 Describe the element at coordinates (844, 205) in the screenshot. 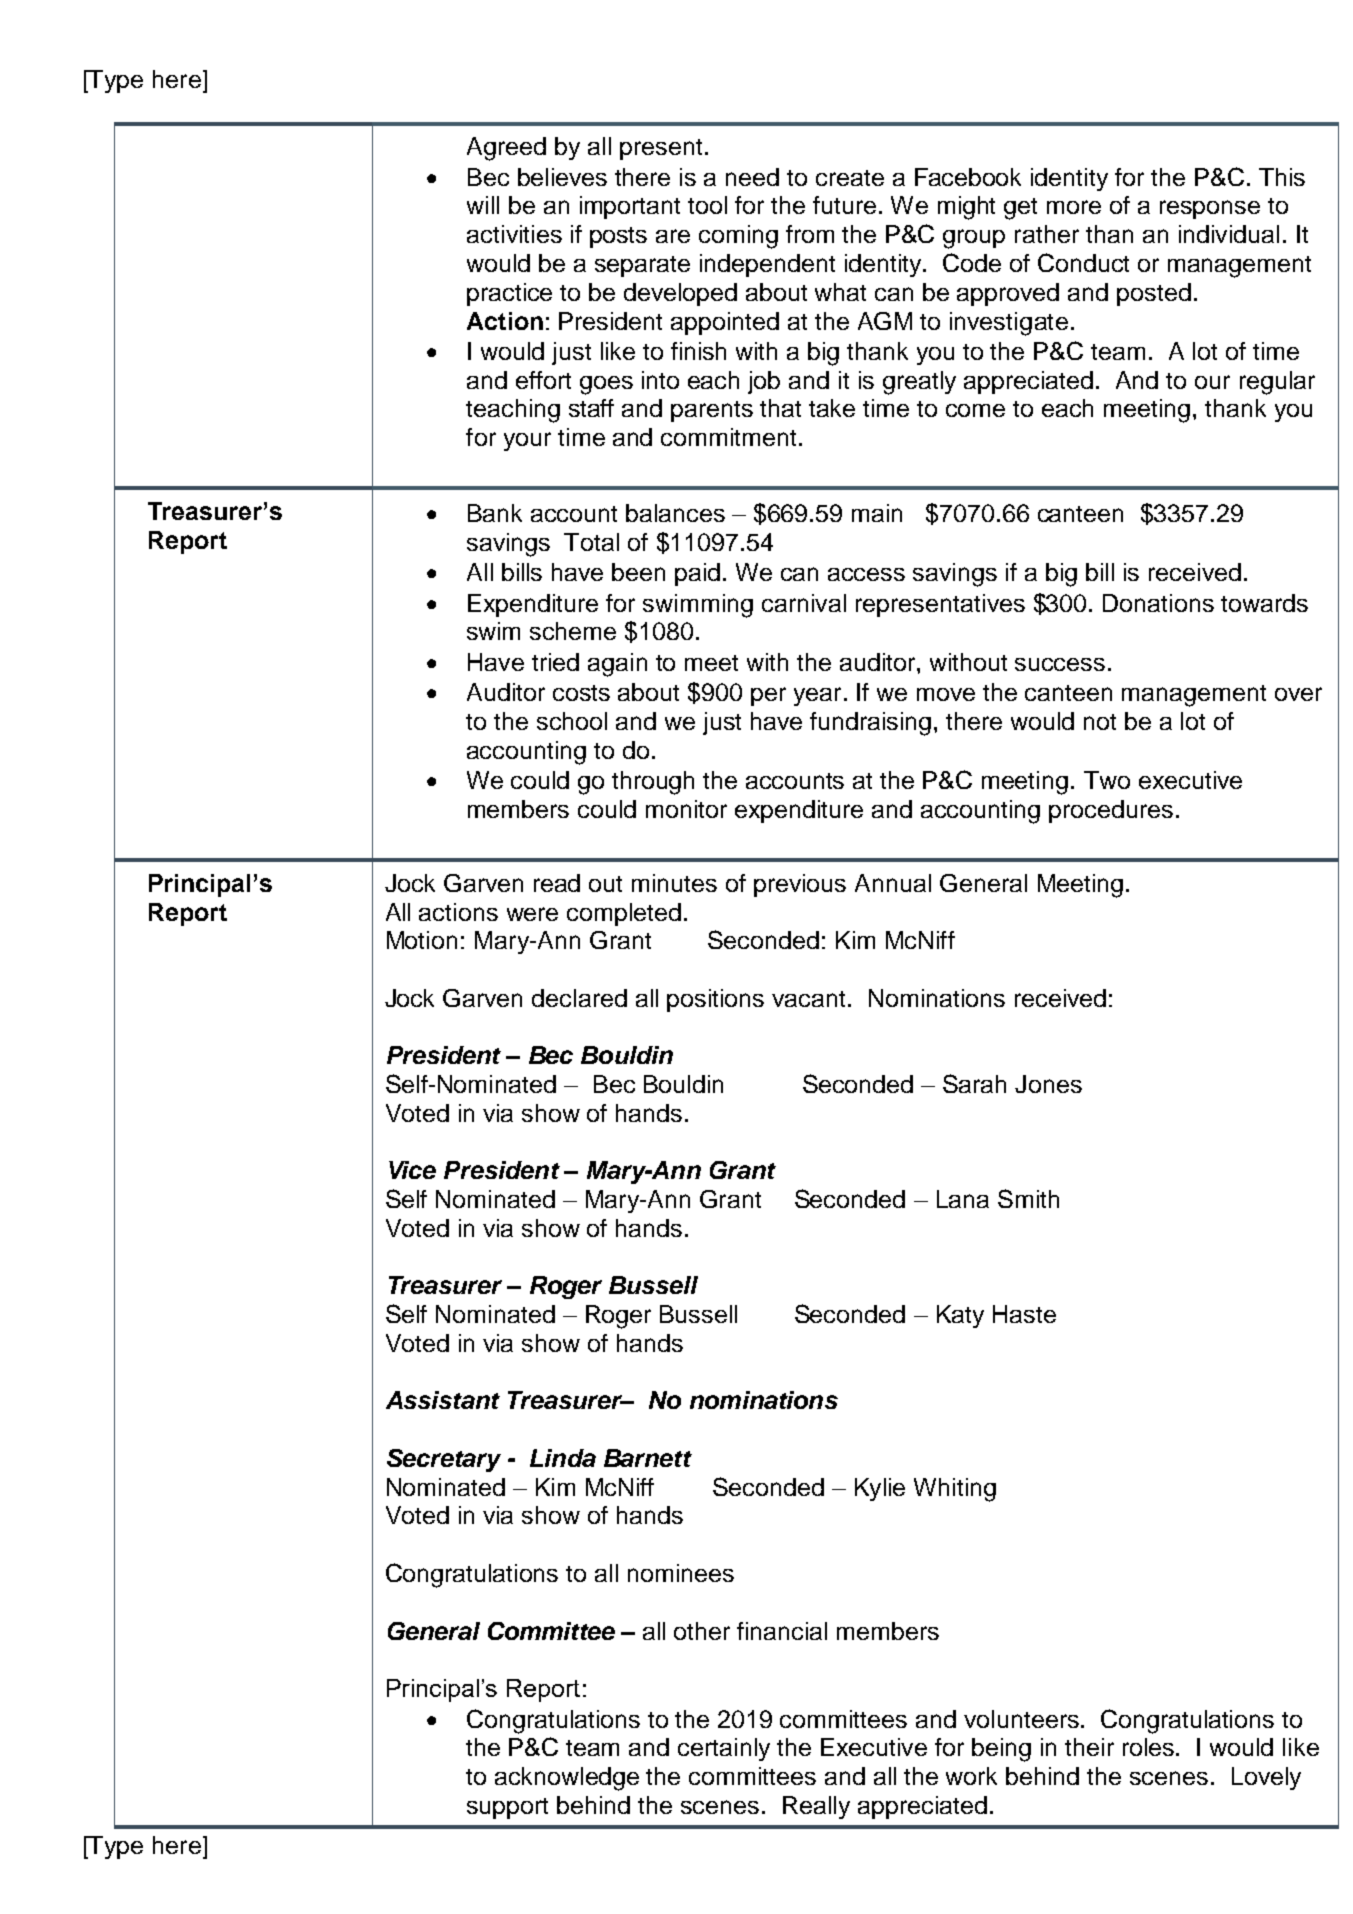

I see `future` at that location.
